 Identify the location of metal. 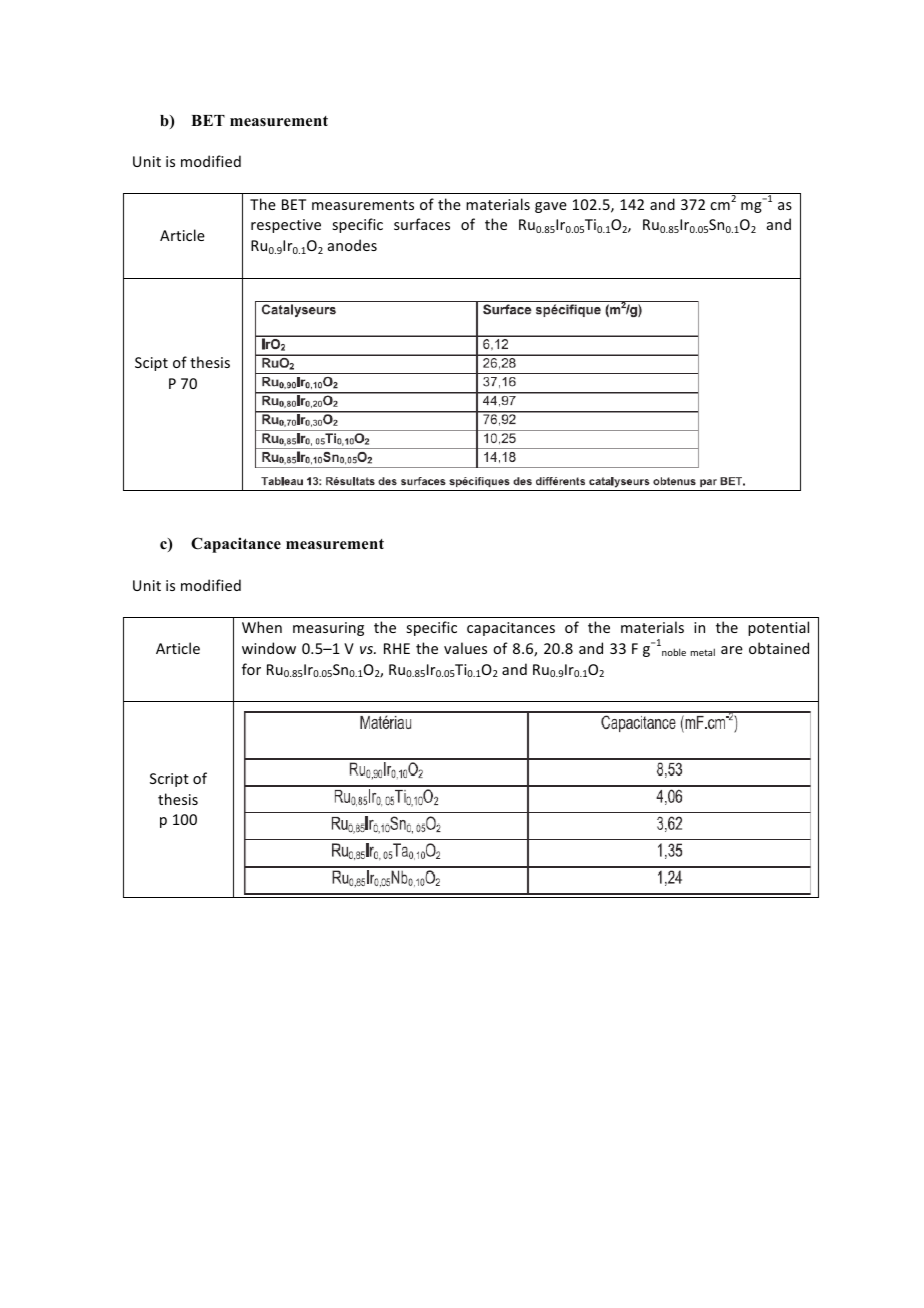
(703, 652).
